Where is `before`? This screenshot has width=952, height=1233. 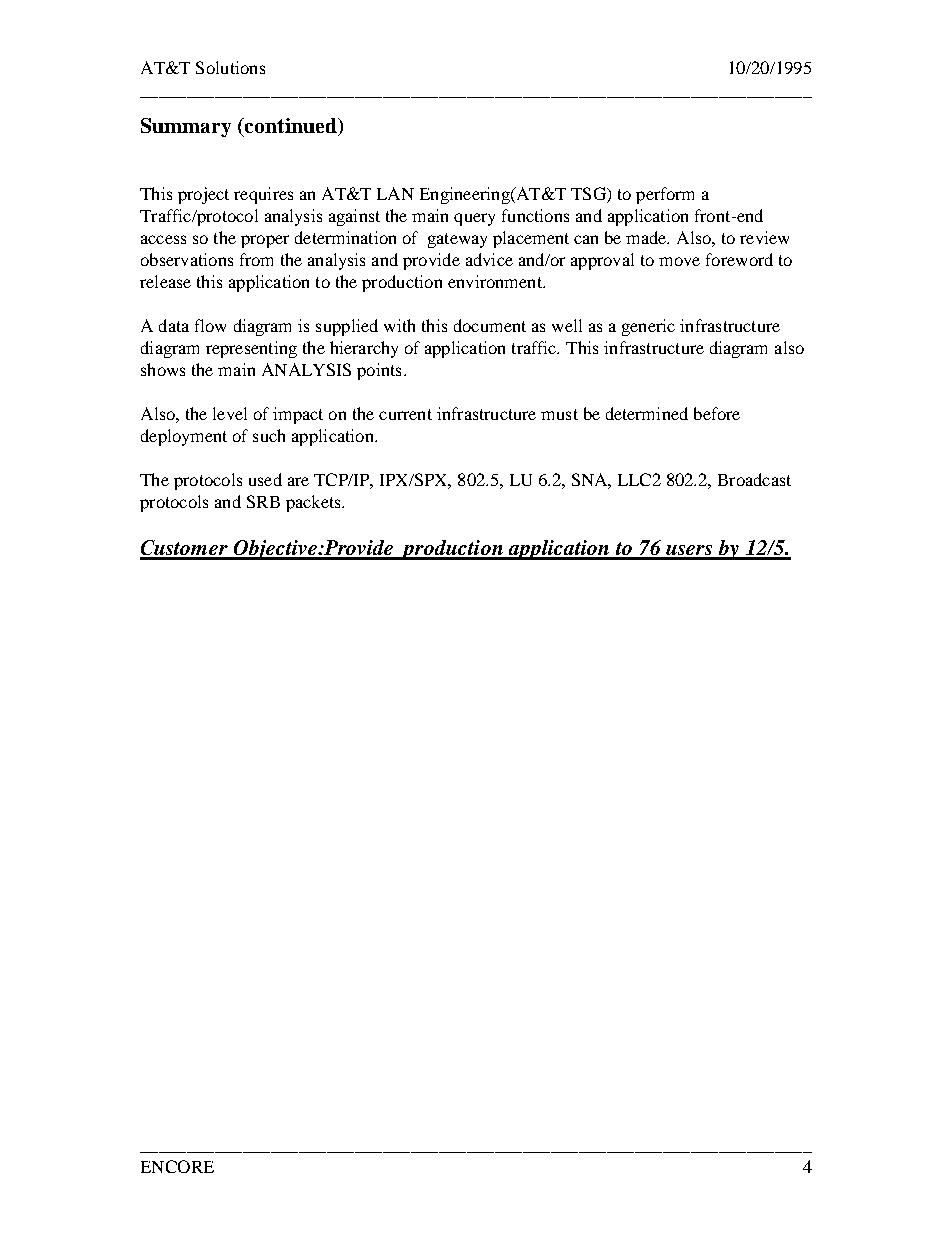
before is located at coordinates (717, 413).
